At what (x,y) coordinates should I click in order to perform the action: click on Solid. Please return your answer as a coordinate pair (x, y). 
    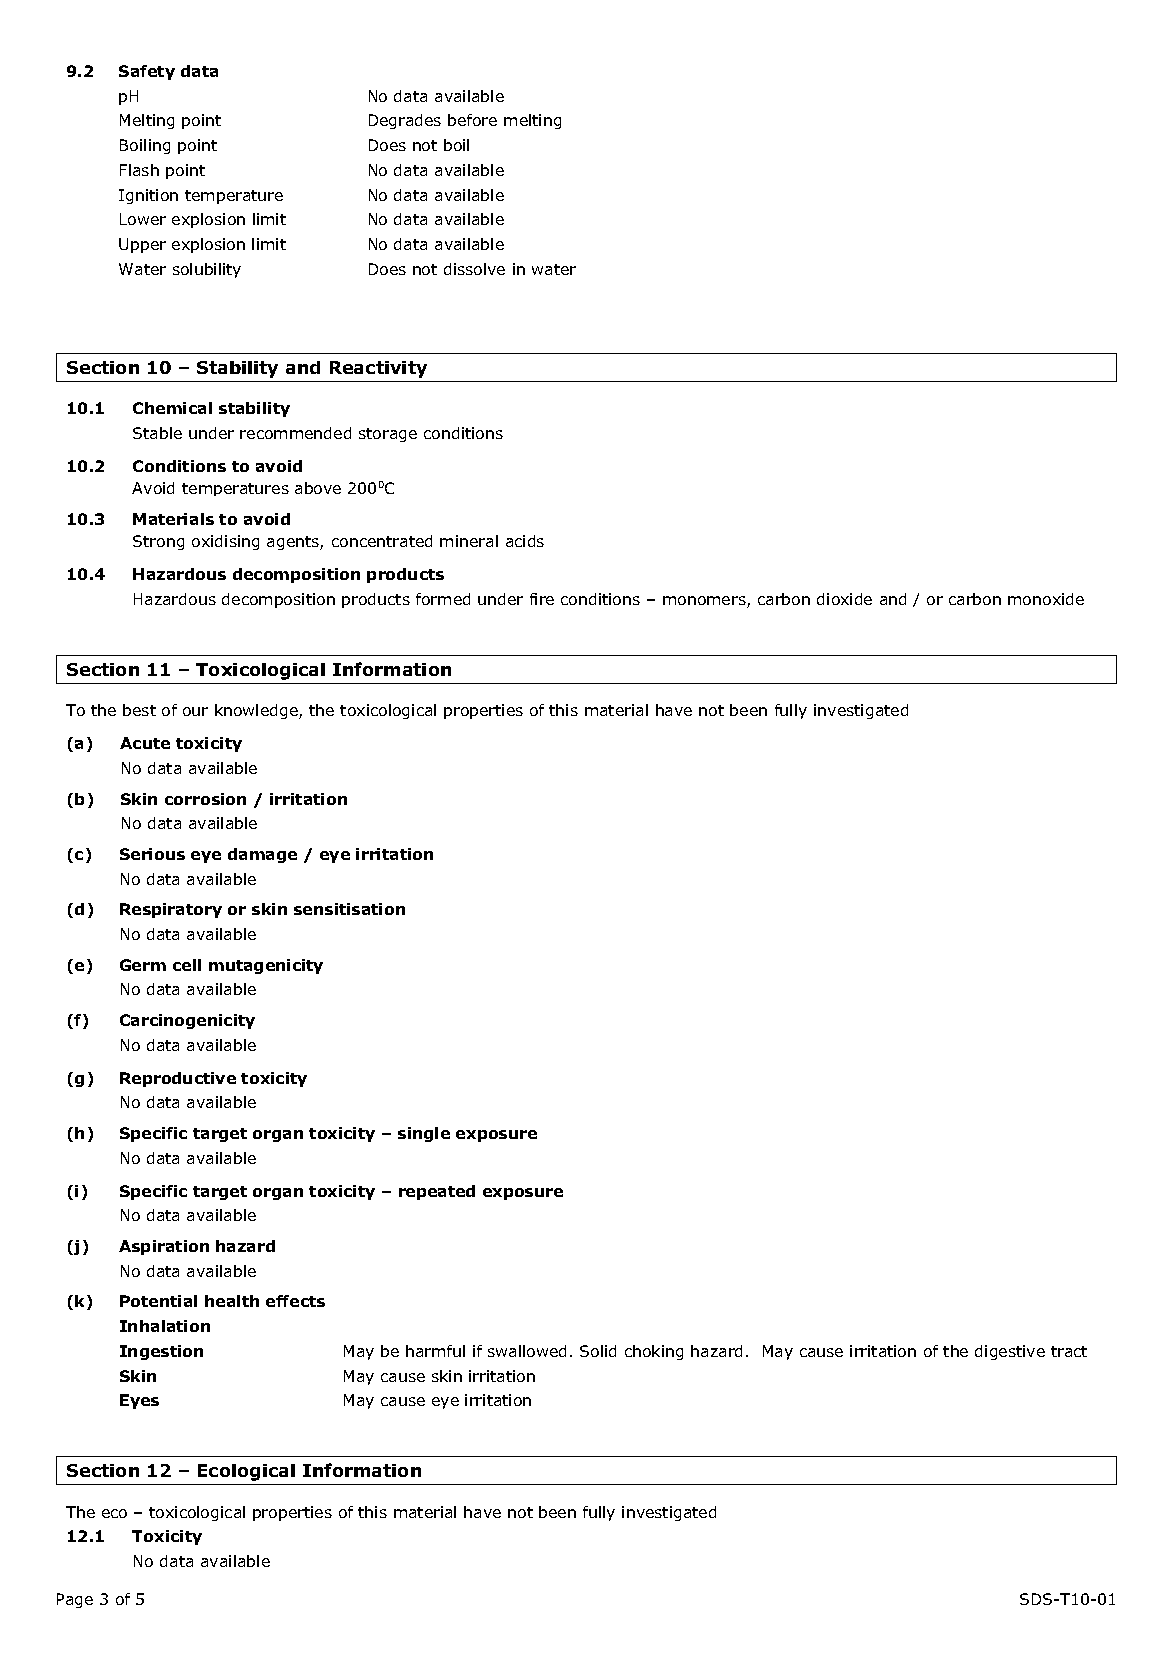
    Looking at the image, I should click on (598, 1351).
